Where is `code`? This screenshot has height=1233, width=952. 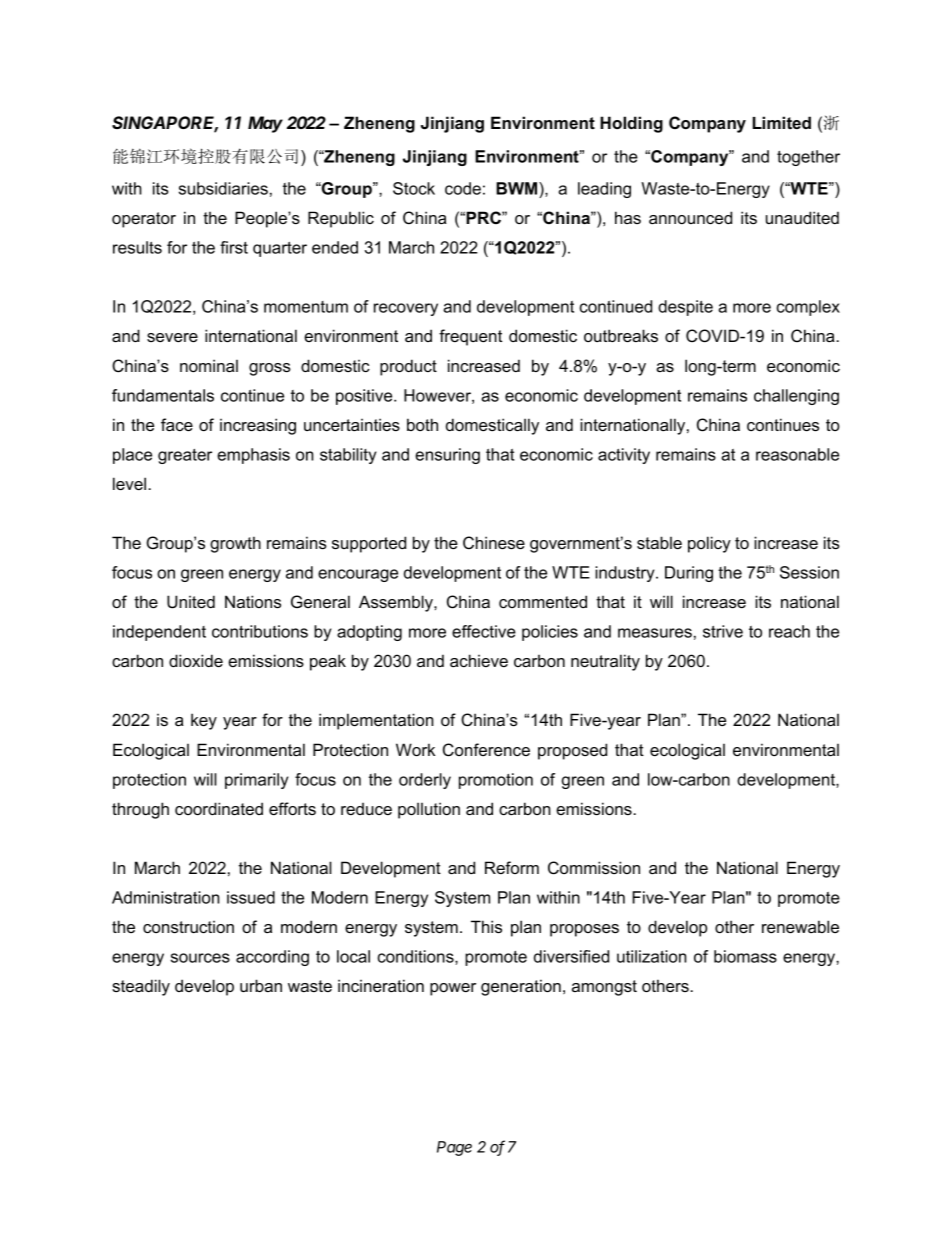
code is located at coordinates (463, 188).
